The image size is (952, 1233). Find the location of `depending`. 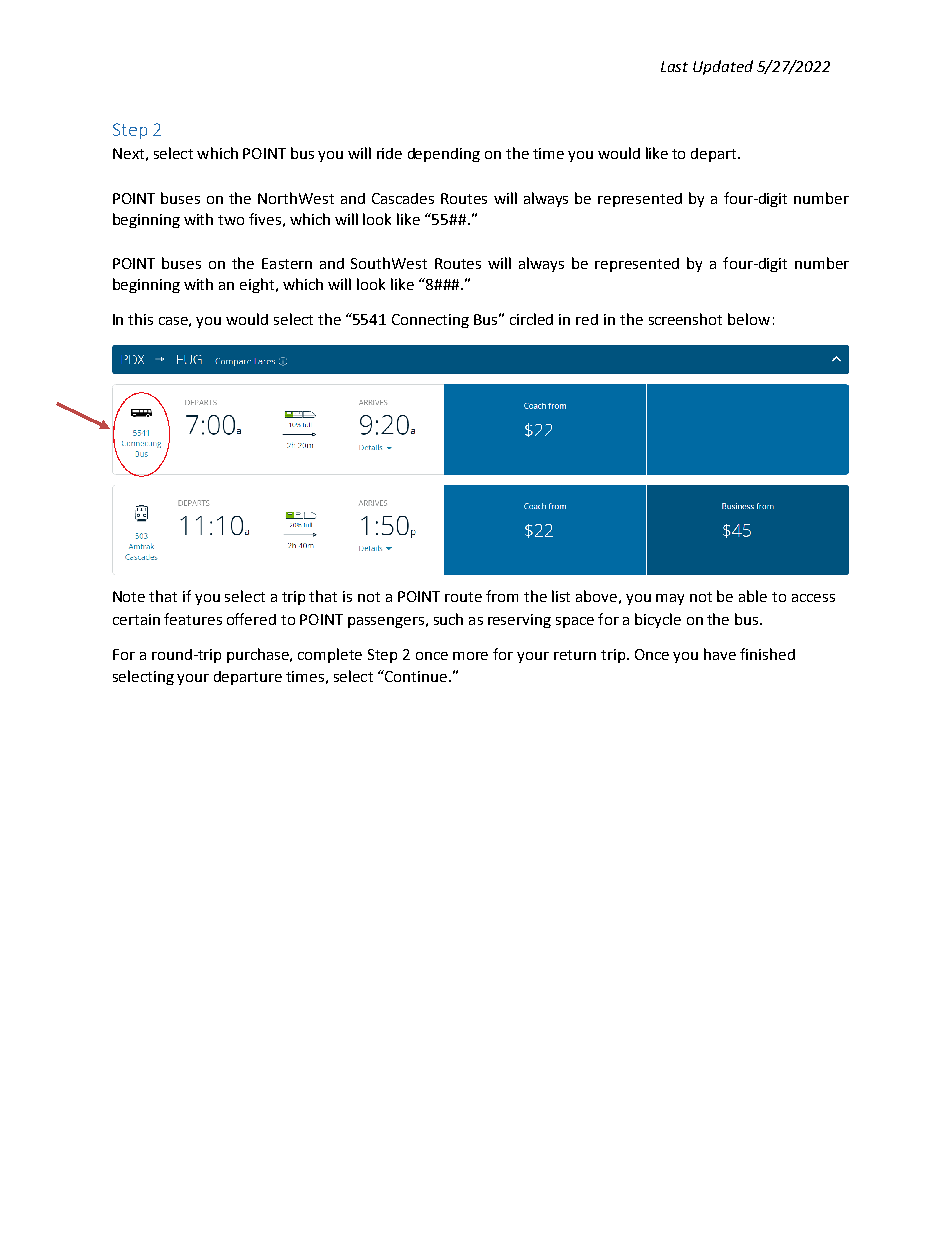

depending is located at coordinates (444, 155).
